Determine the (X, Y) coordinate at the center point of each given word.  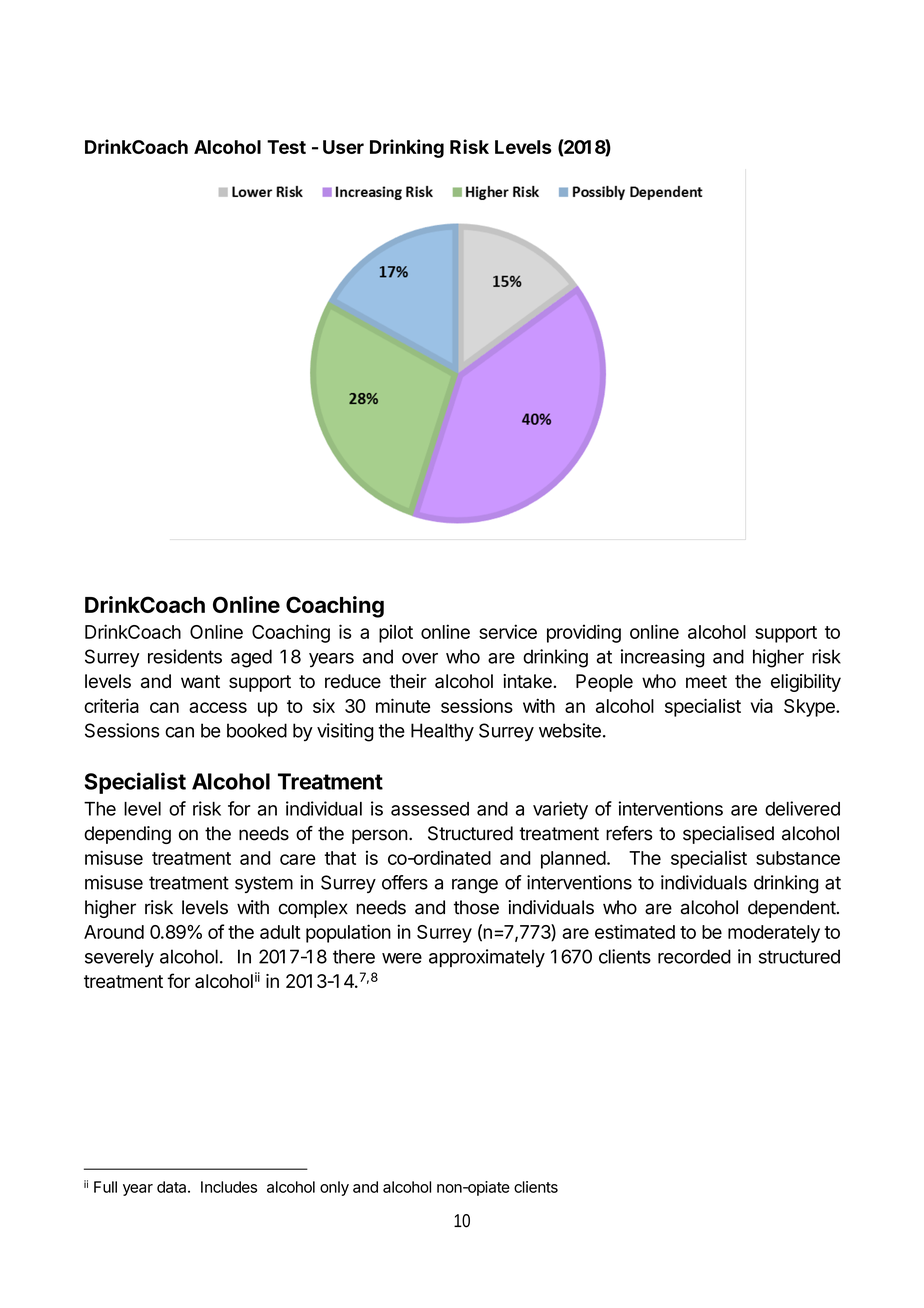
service (508, 631)
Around (114, 932)
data (173, 1187)
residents (185, 656)
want (200, 681)
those (476, 907)
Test (286, 147)
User (343, 147)
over (420, 658)
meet (706, 681)
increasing (663, 658)
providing (584, 633)
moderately (774, 934)
